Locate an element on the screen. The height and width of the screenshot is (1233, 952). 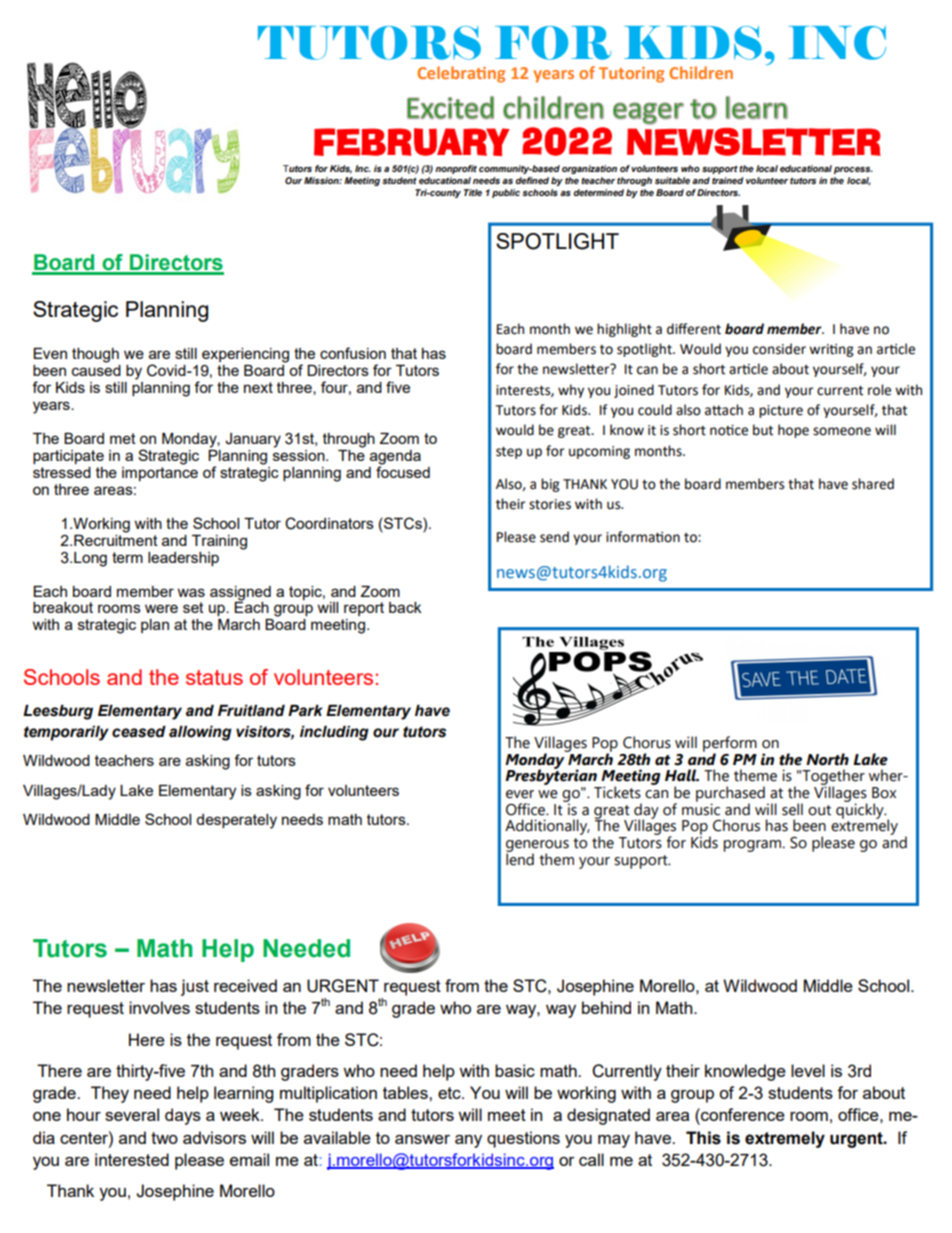
step is located at coordinates (509, 453).
